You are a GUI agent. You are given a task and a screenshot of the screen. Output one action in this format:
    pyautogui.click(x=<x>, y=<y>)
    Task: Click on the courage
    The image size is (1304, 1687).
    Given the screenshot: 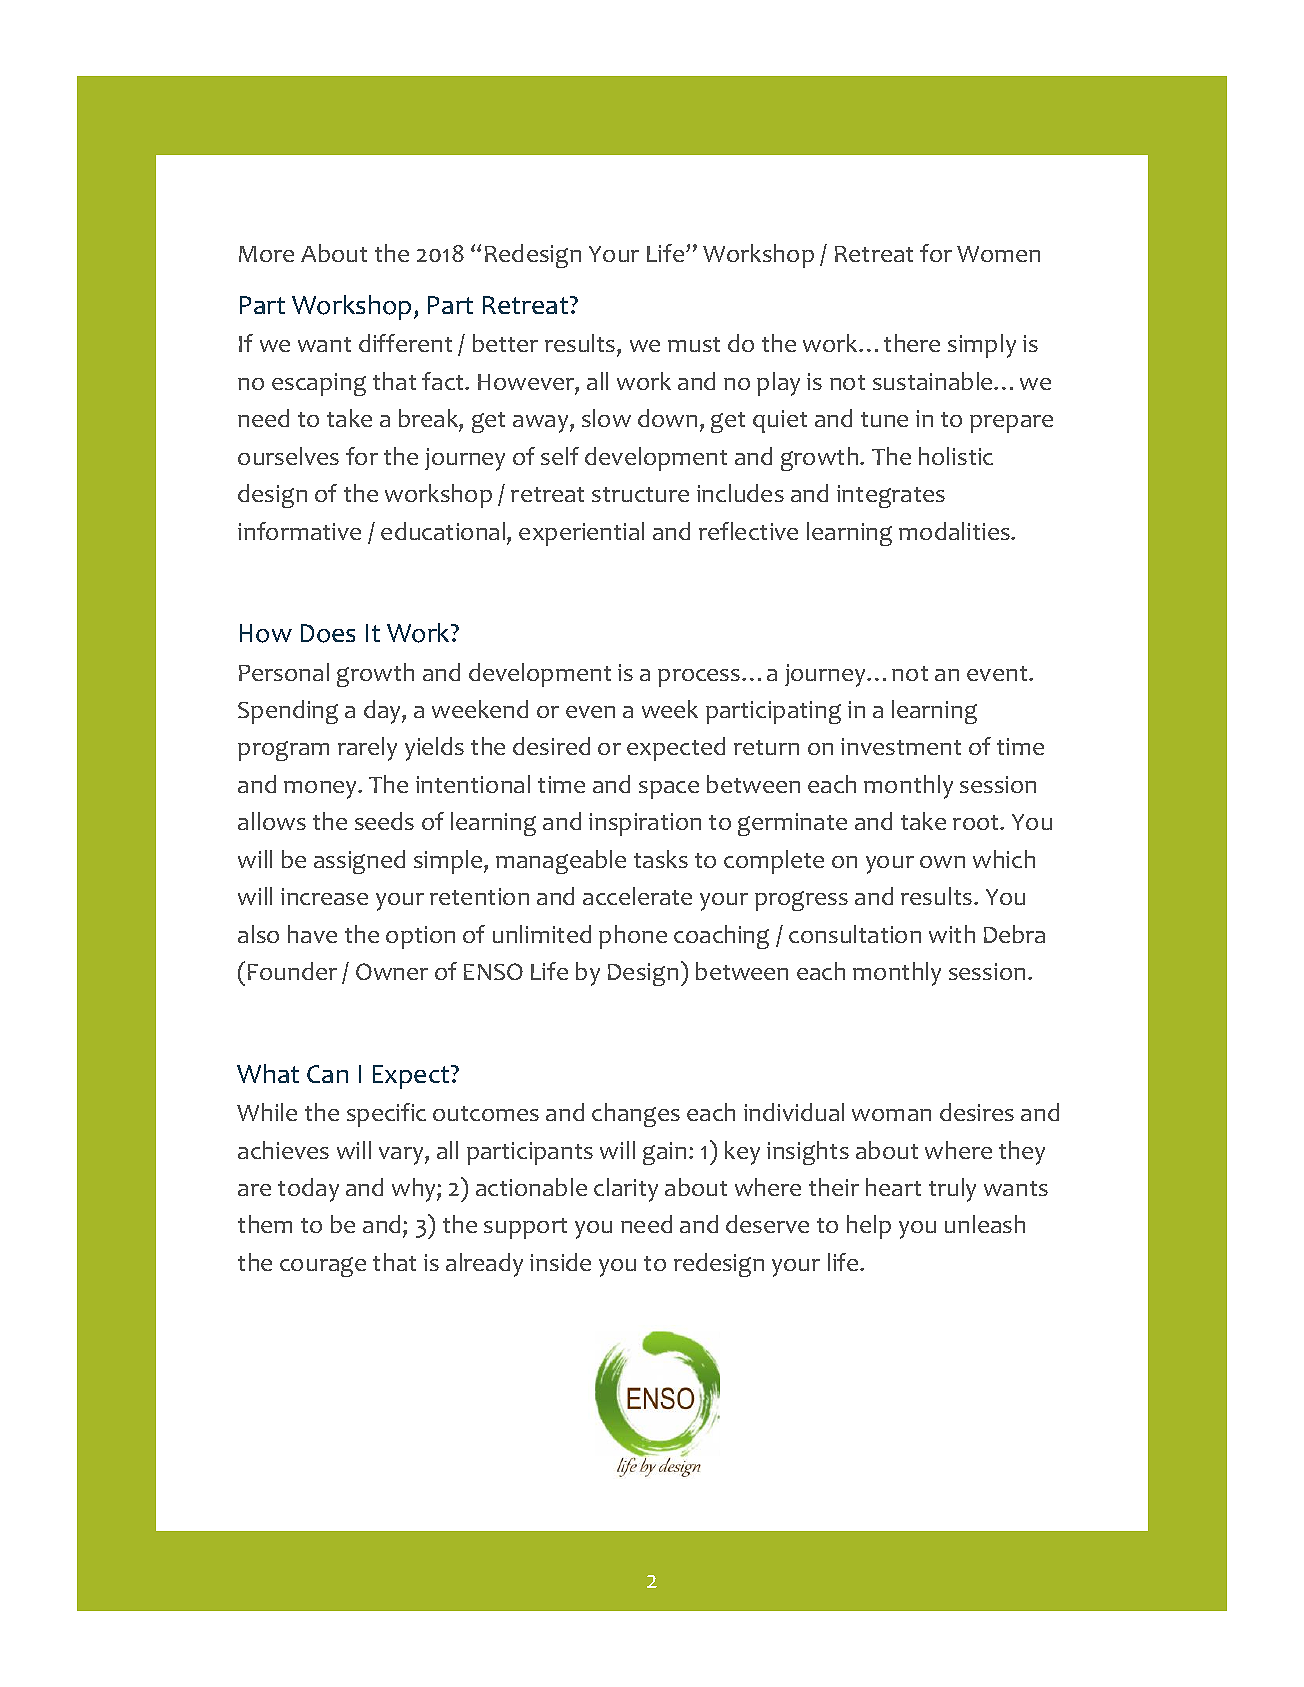 What is the action you would take?
    pyautogui.click(x=323, y=1267)
